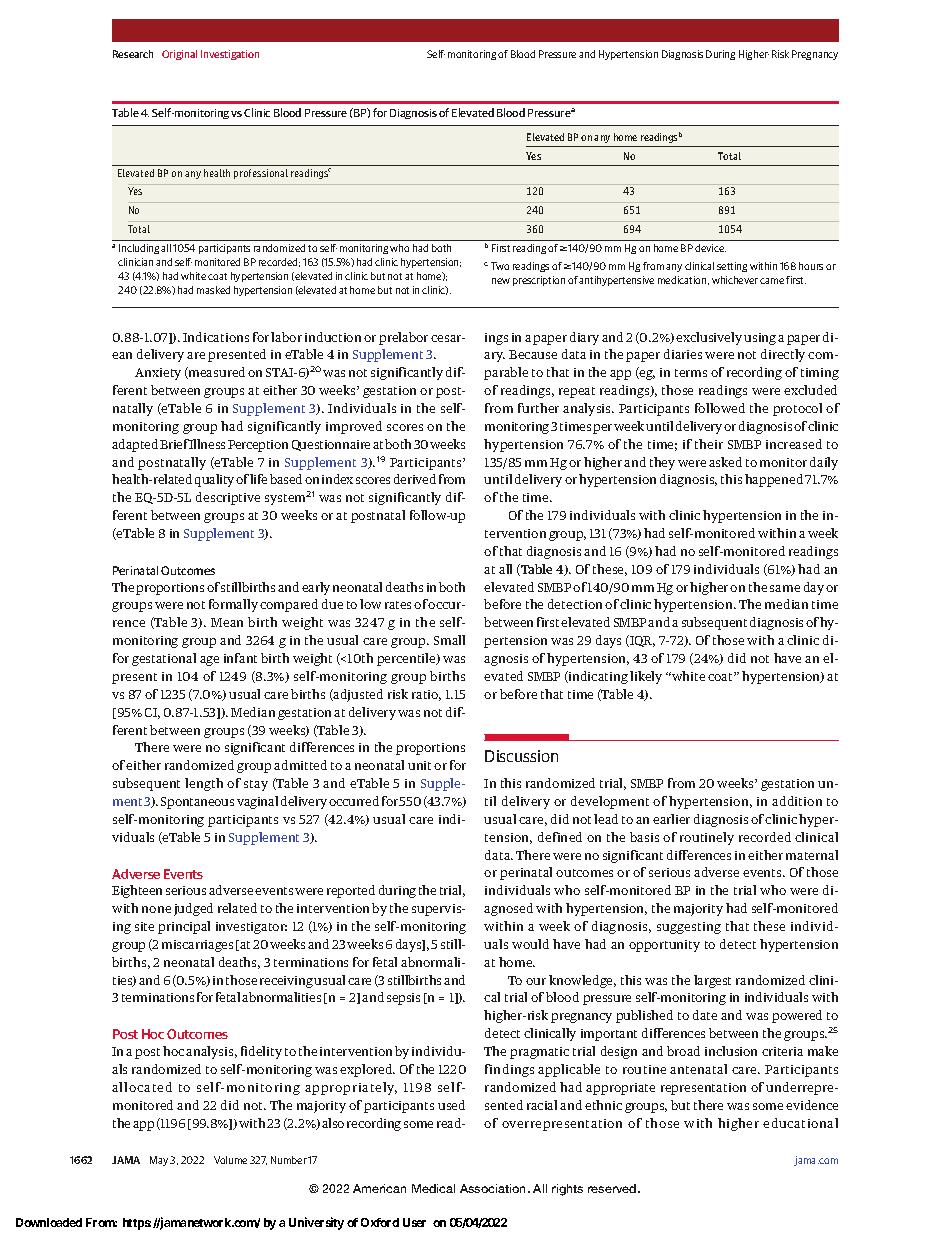 The height and width of the screenshot is (1233, 952). I want to click on Research, so click(133, 54).
